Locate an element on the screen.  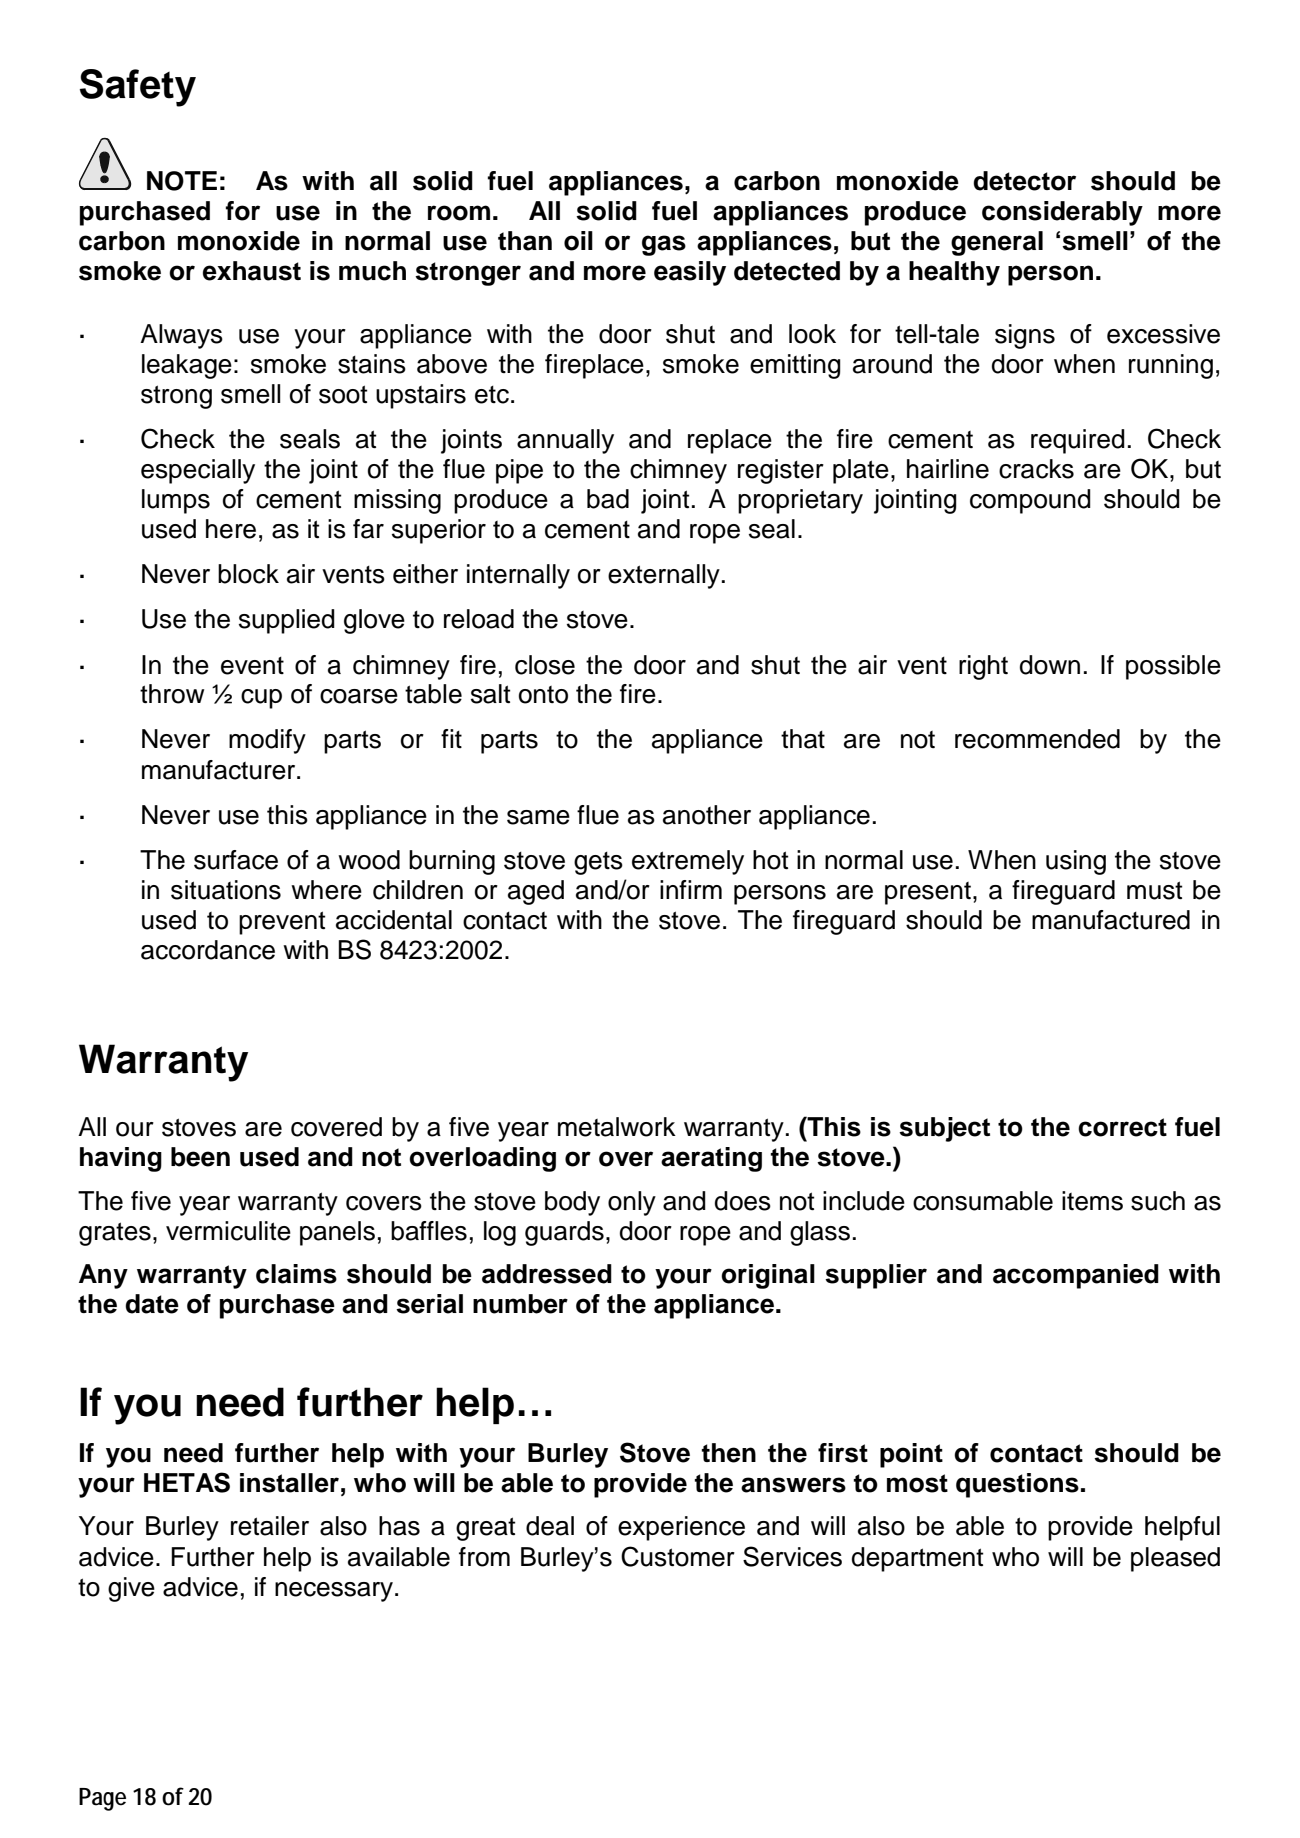
NOTE is located at coordinates (182, 181).
